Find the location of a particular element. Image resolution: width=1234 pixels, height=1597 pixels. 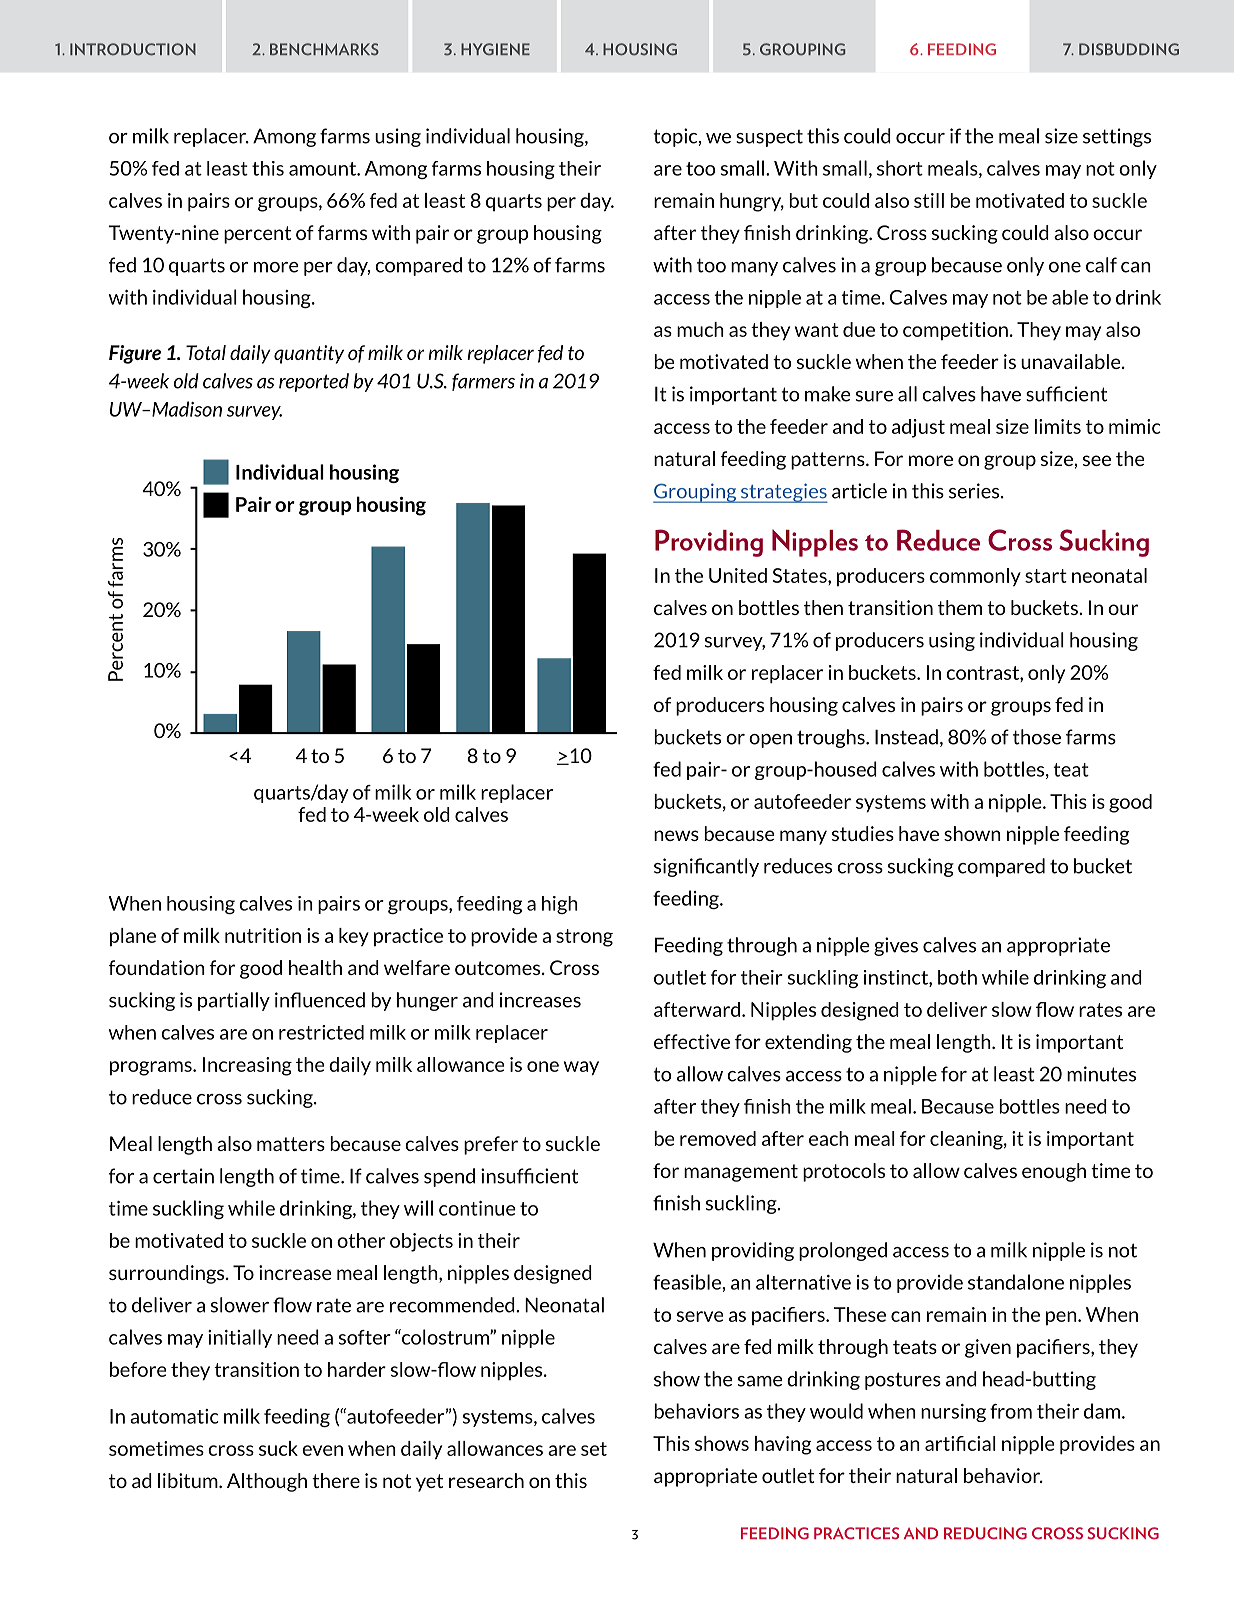

news is located at coordinates (676, 835).
